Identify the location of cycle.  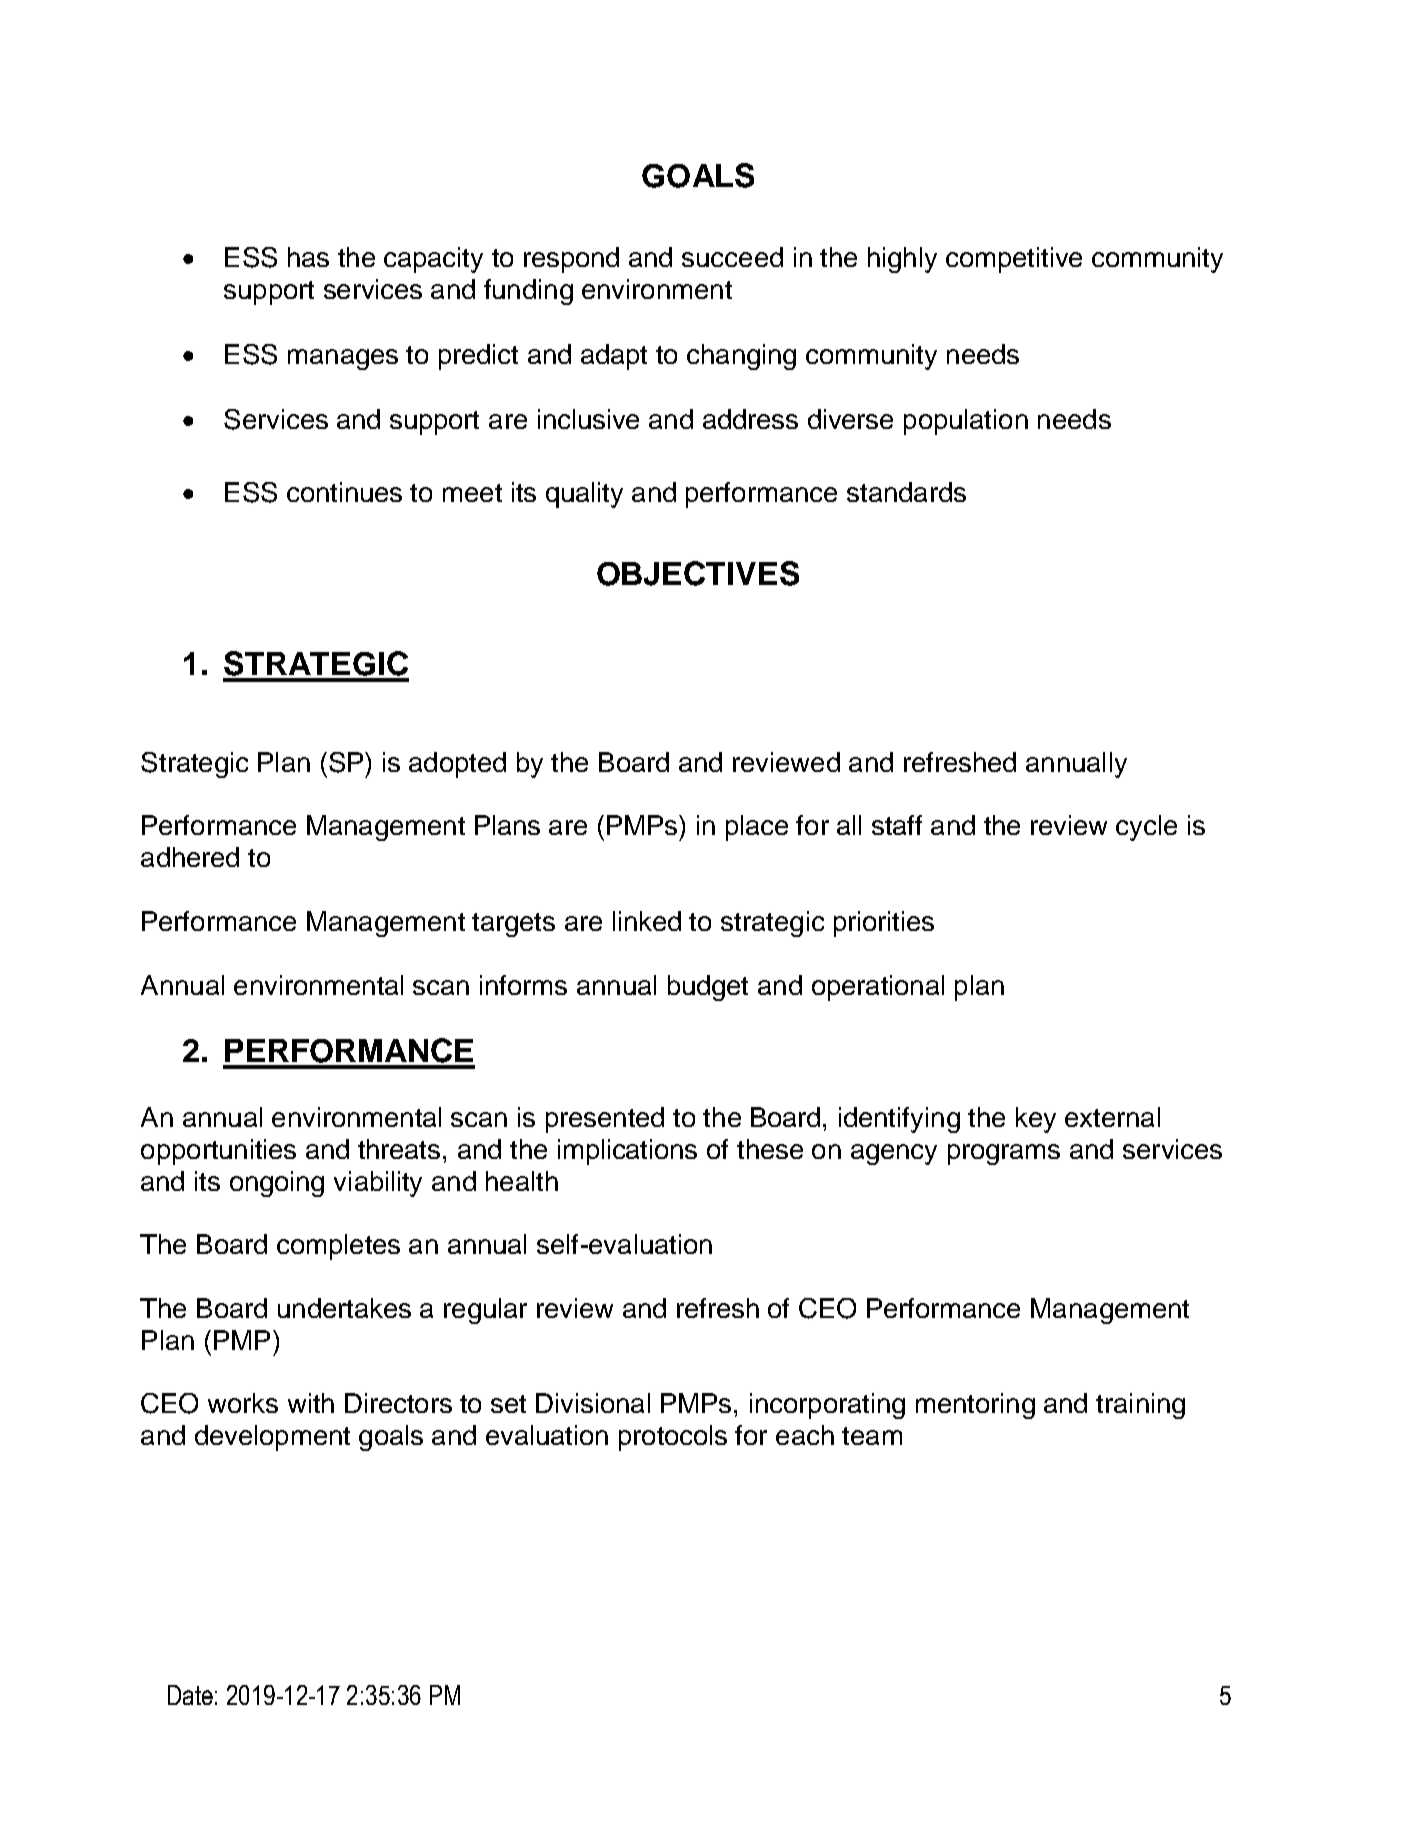
(1146, 828).
